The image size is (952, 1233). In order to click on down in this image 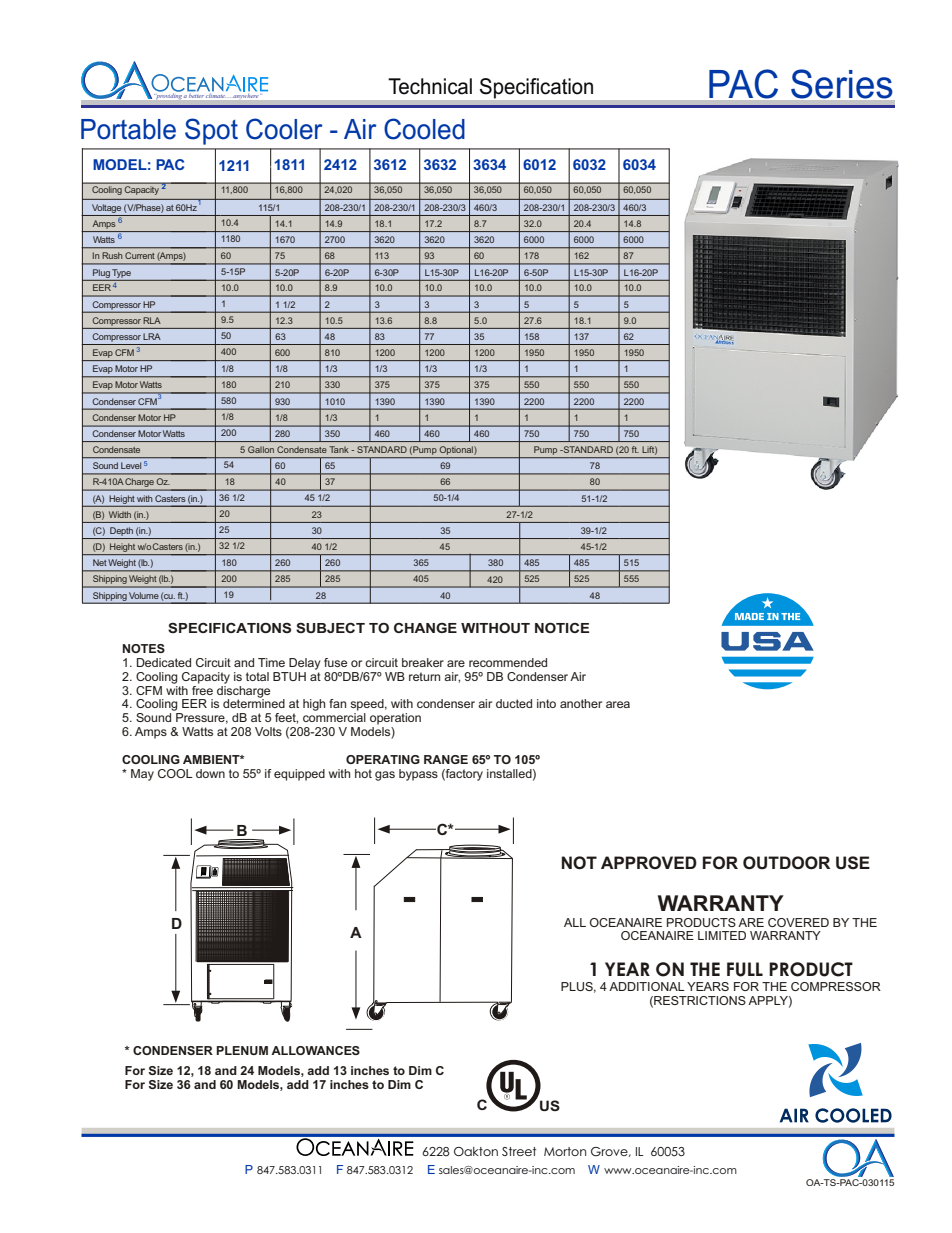, I will do `click(210, 773)`.
